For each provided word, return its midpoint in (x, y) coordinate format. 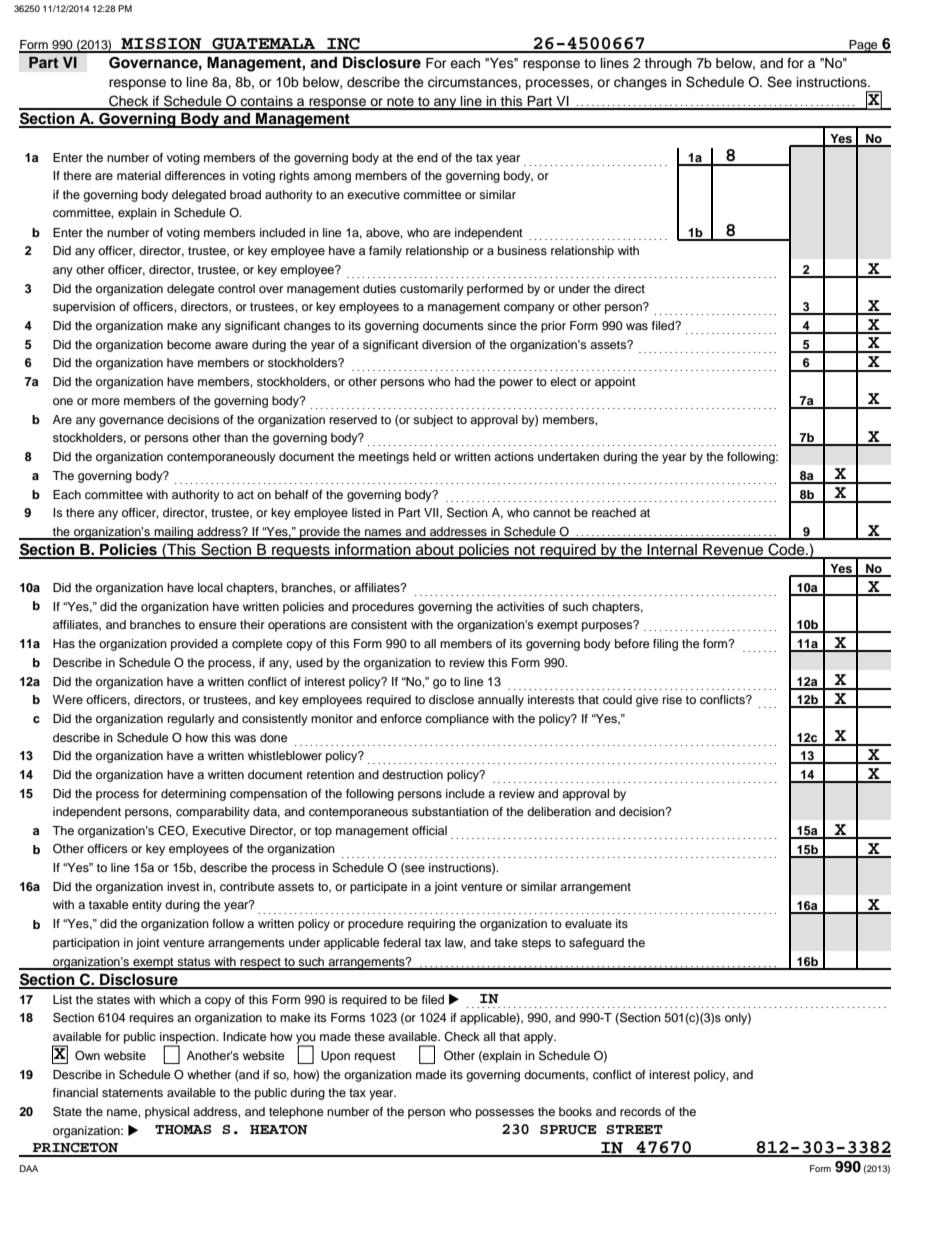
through (668, 64)
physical (167, 1113)
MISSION (161, 45)
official (429, 830)
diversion (446, 344)
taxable (109, 904)
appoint (615, 383)
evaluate (588, 923)
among (332, 178)
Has (64, 643)
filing (665, 645)
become (189, 344)
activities (521, 606)
